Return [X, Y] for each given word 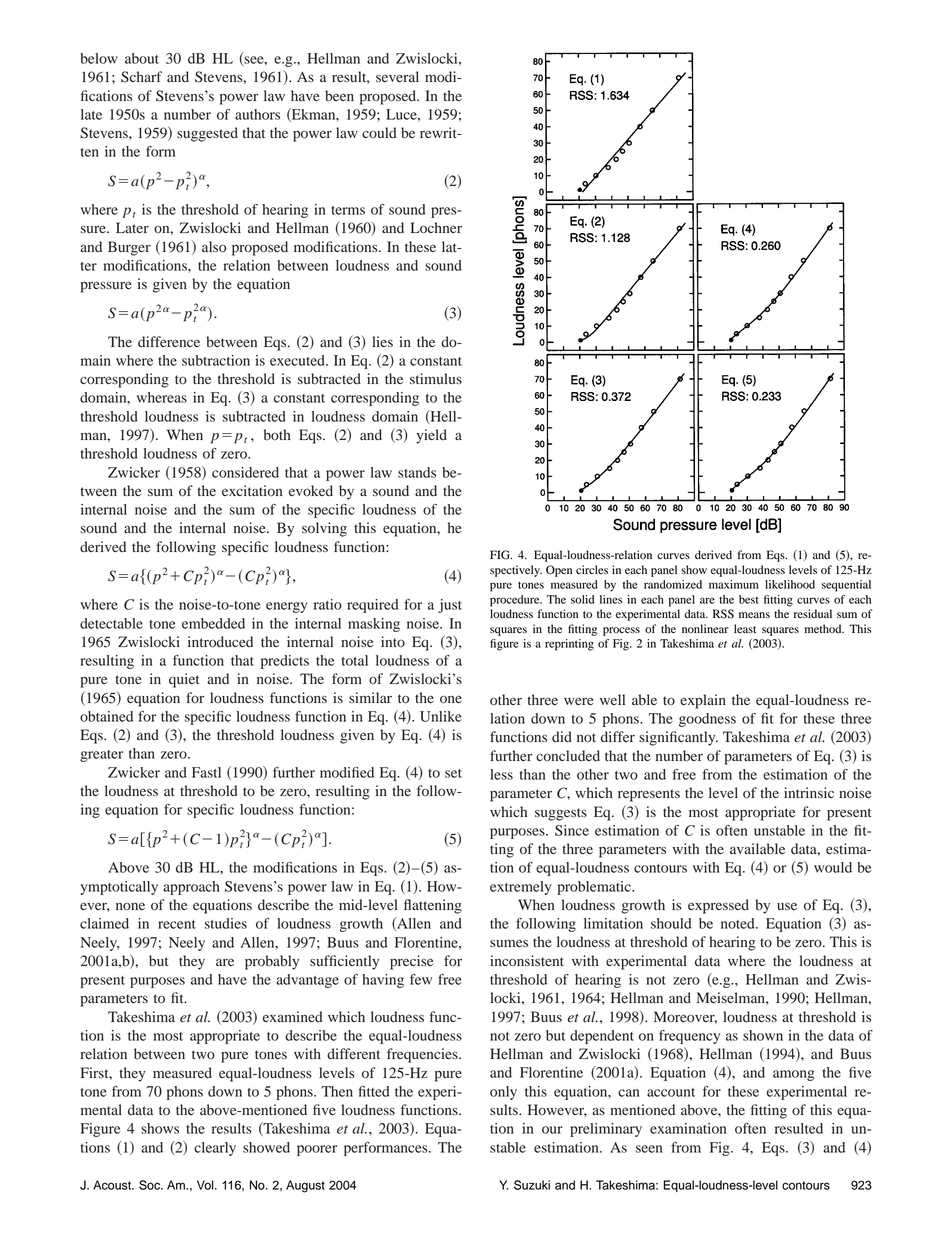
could [379, 133]
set [453, 773]
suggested [207, 134]
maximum [734, 584]
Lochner [436, 228]
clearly [215, 1149]
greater [101, 756]
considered [245, 472]
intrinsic [809, 792]
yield [431, 436]
